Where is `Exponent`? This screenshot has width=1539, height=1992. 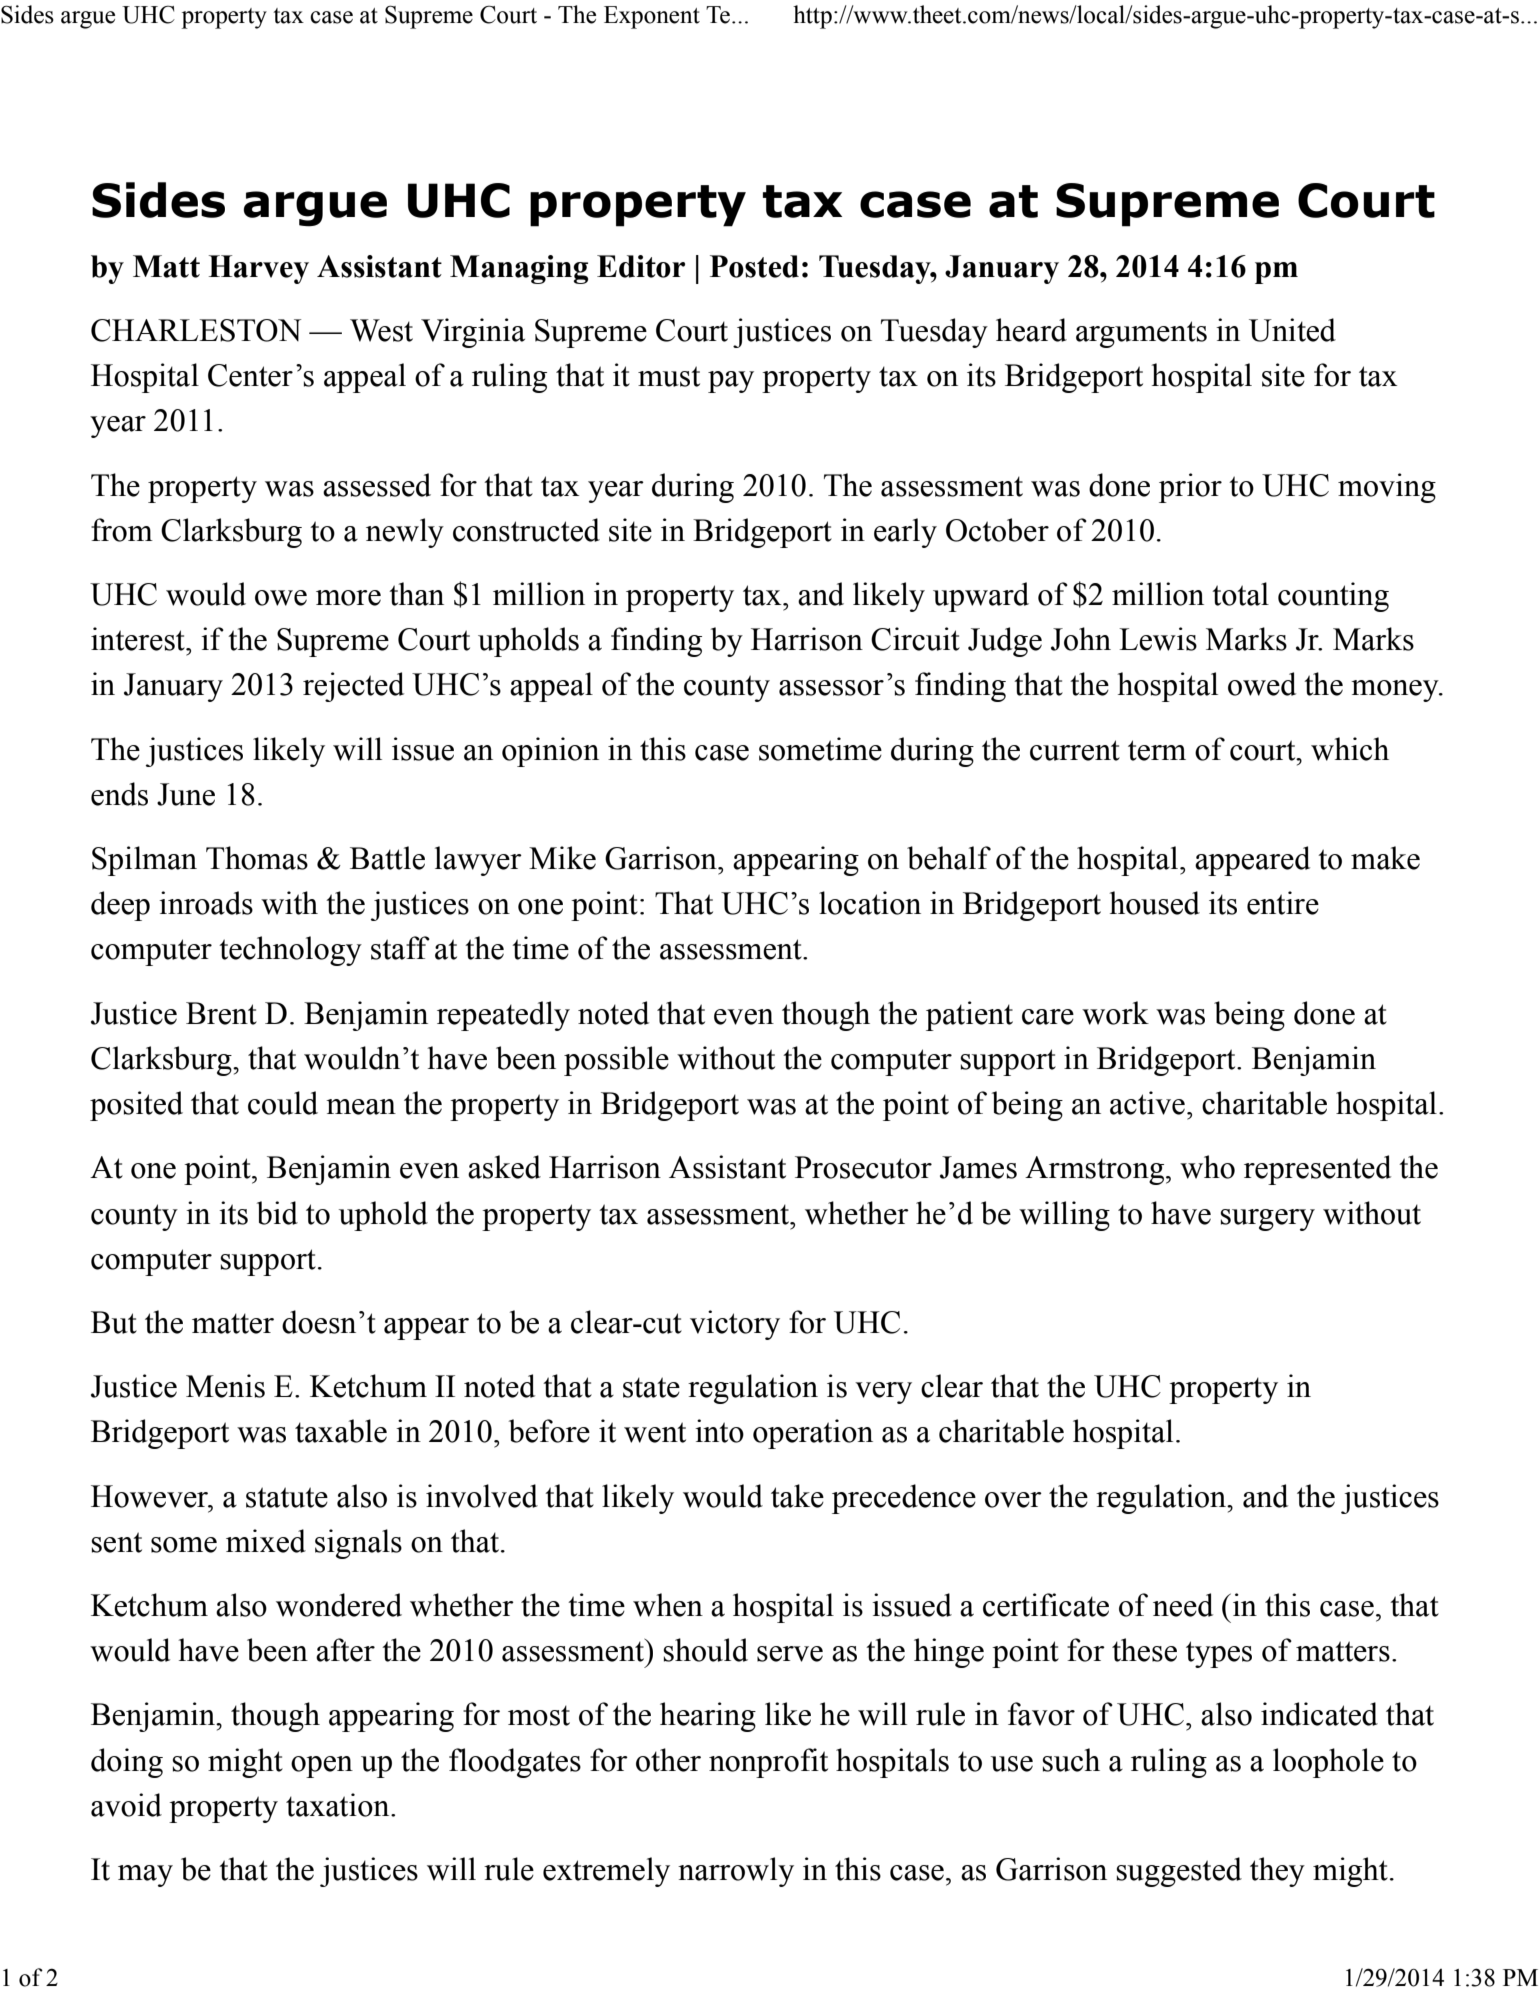
Exponent is located at coordinates (652, 17).
